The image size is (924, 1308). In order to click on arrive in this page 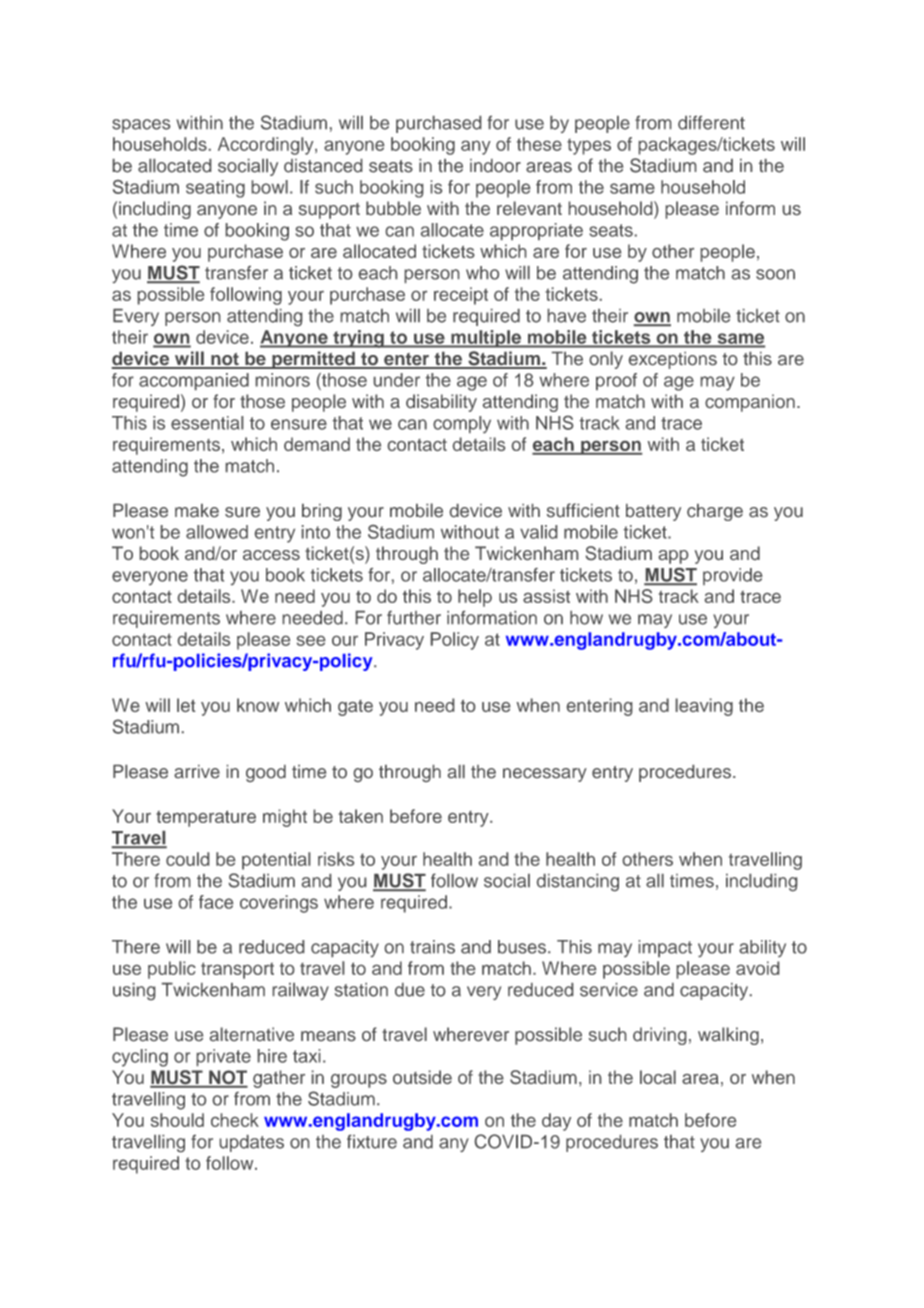, I will do `click(197, 771)`.
